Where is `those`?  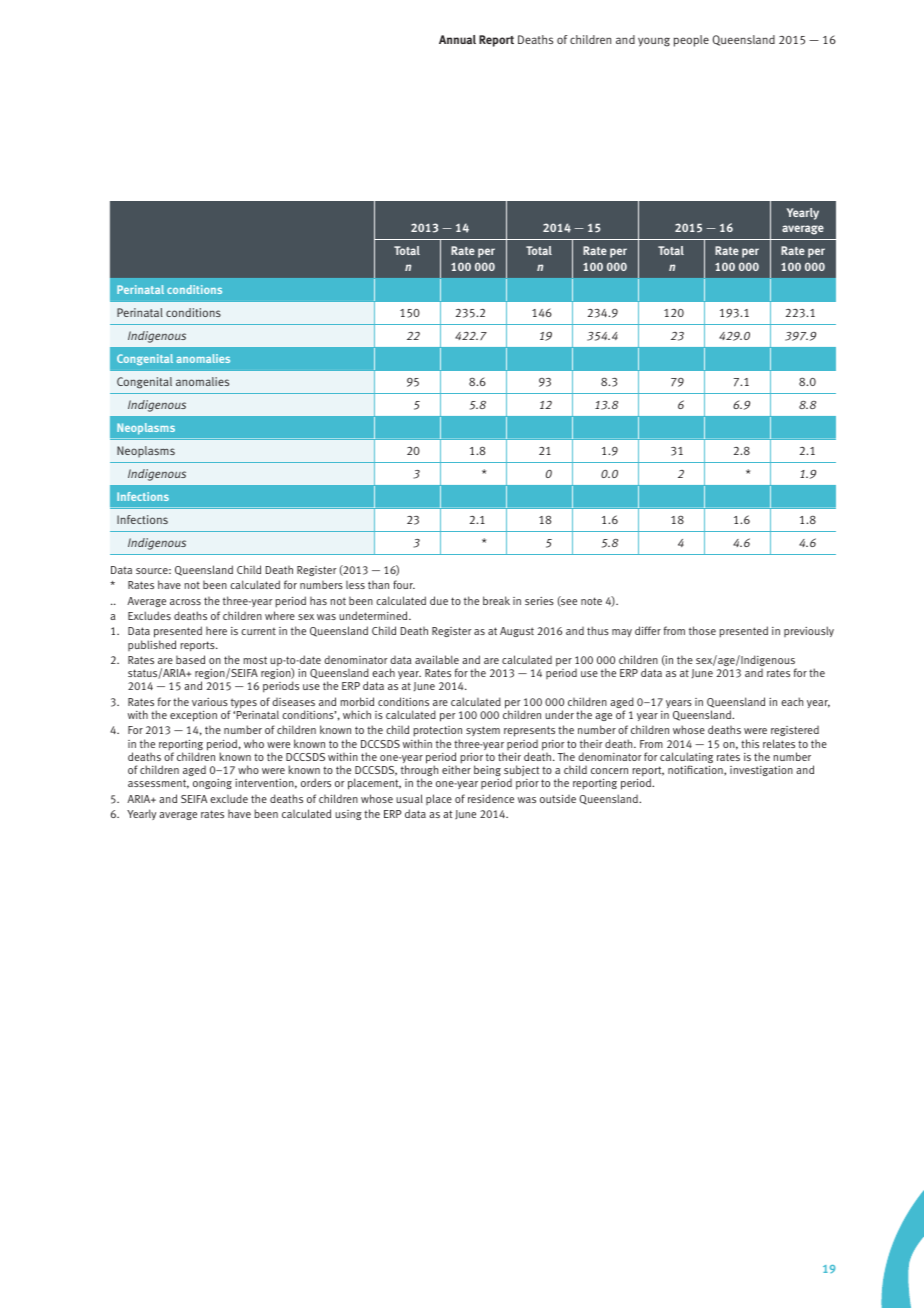
those is located at coordinates (702, 630).
